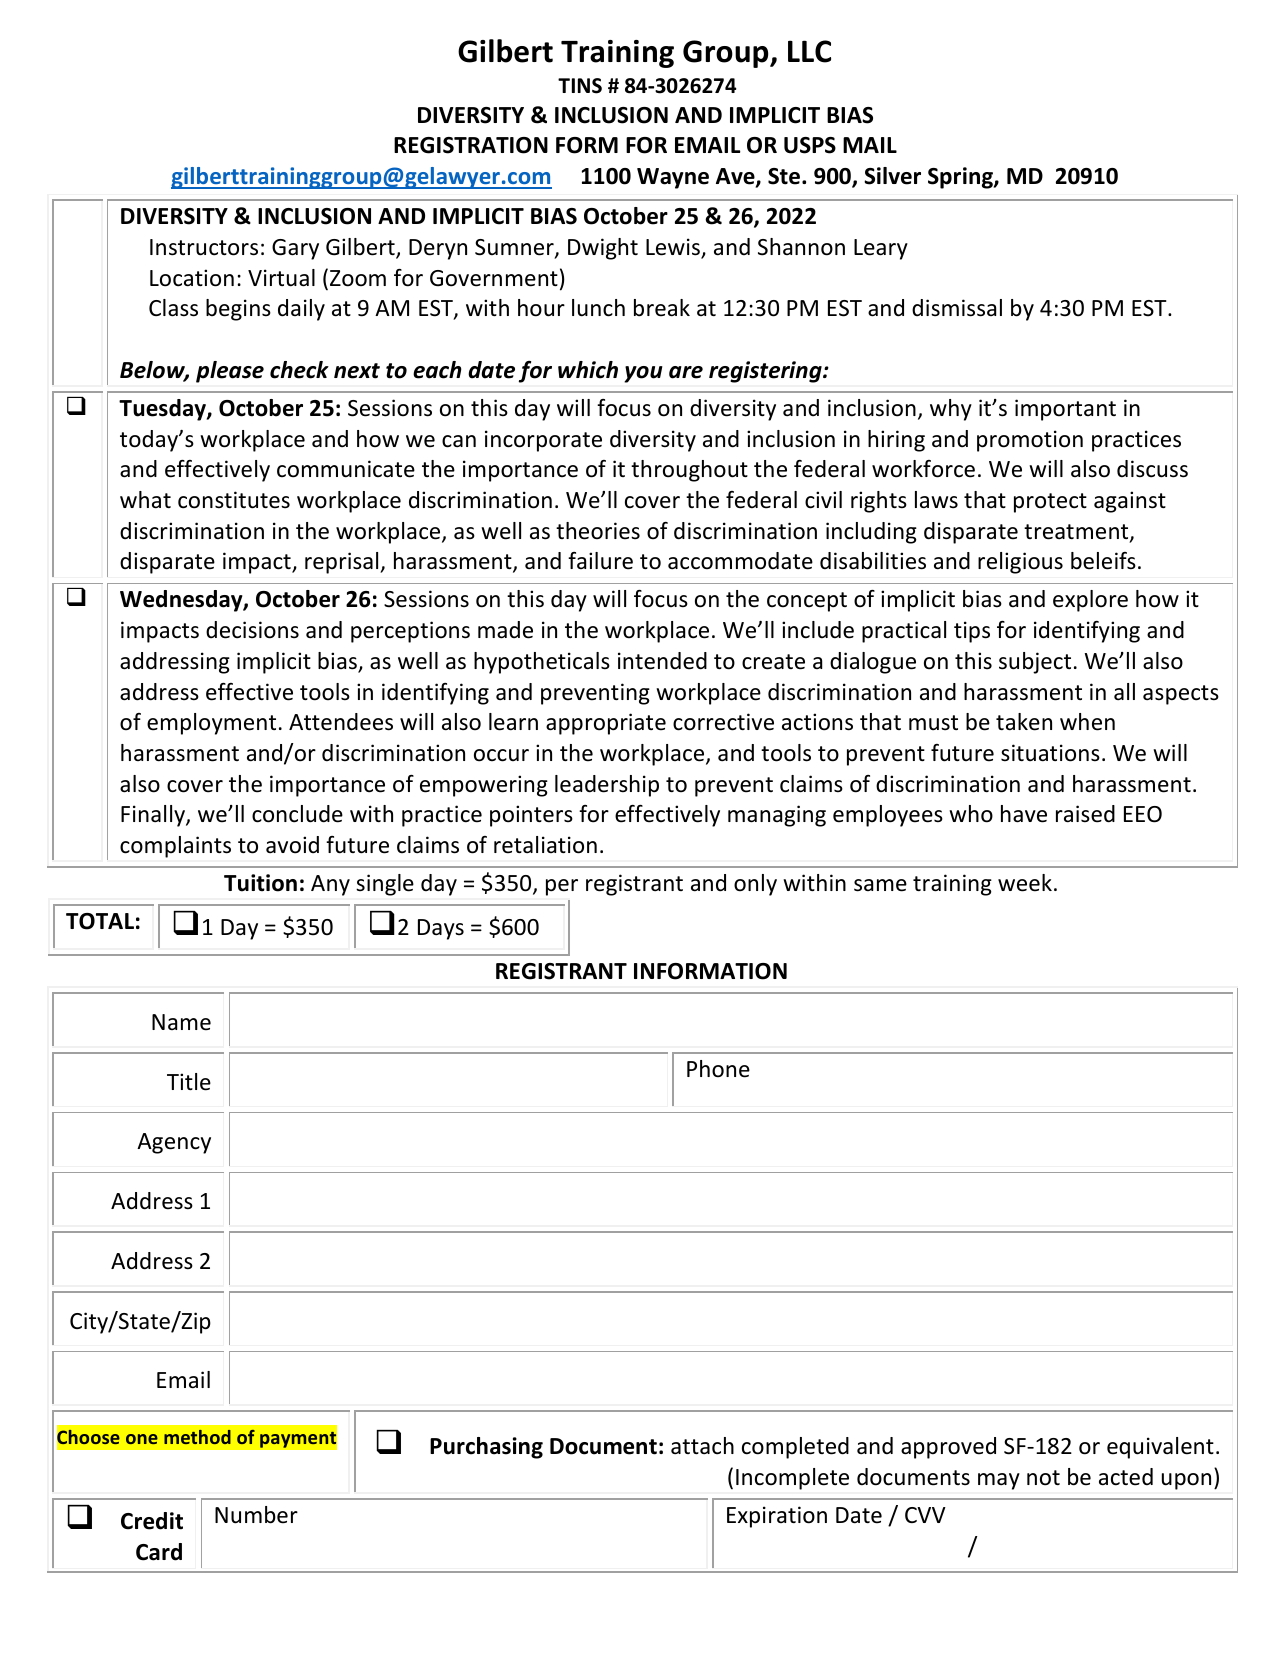 The height and width of the screenshot is (1660, 1283). What do you see at coordinates (702, 1446) in the screenshot?
I see `attach` at bounding box center [702, 1446].
